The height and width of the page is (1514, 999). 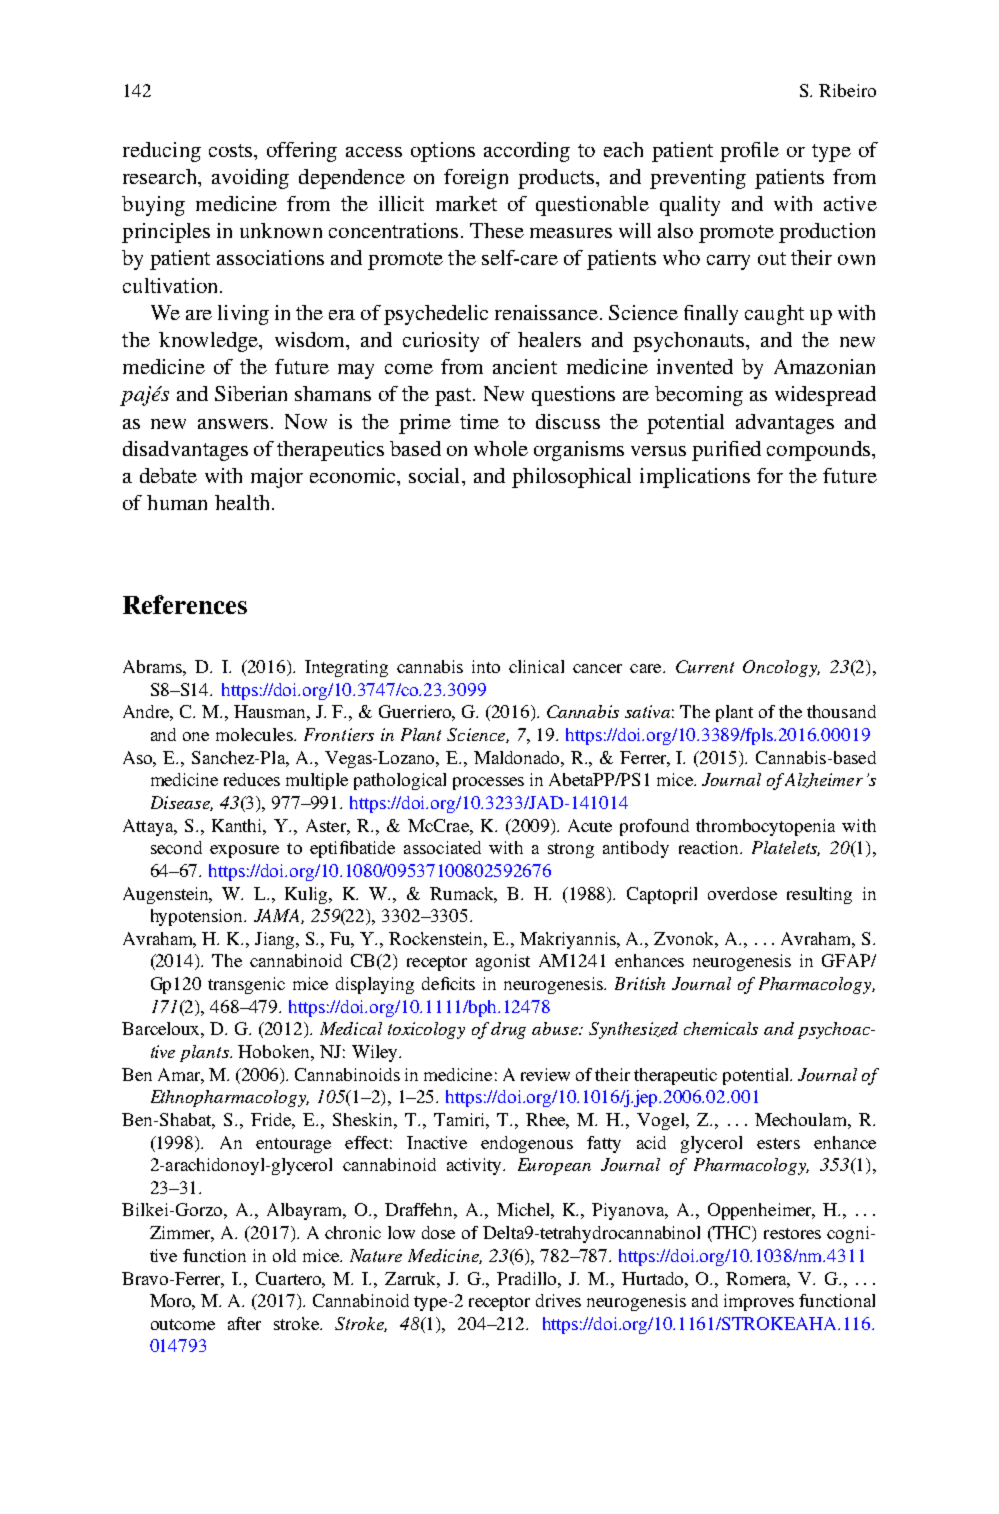 I want to click on drives, so click(x=558, y=1300).
